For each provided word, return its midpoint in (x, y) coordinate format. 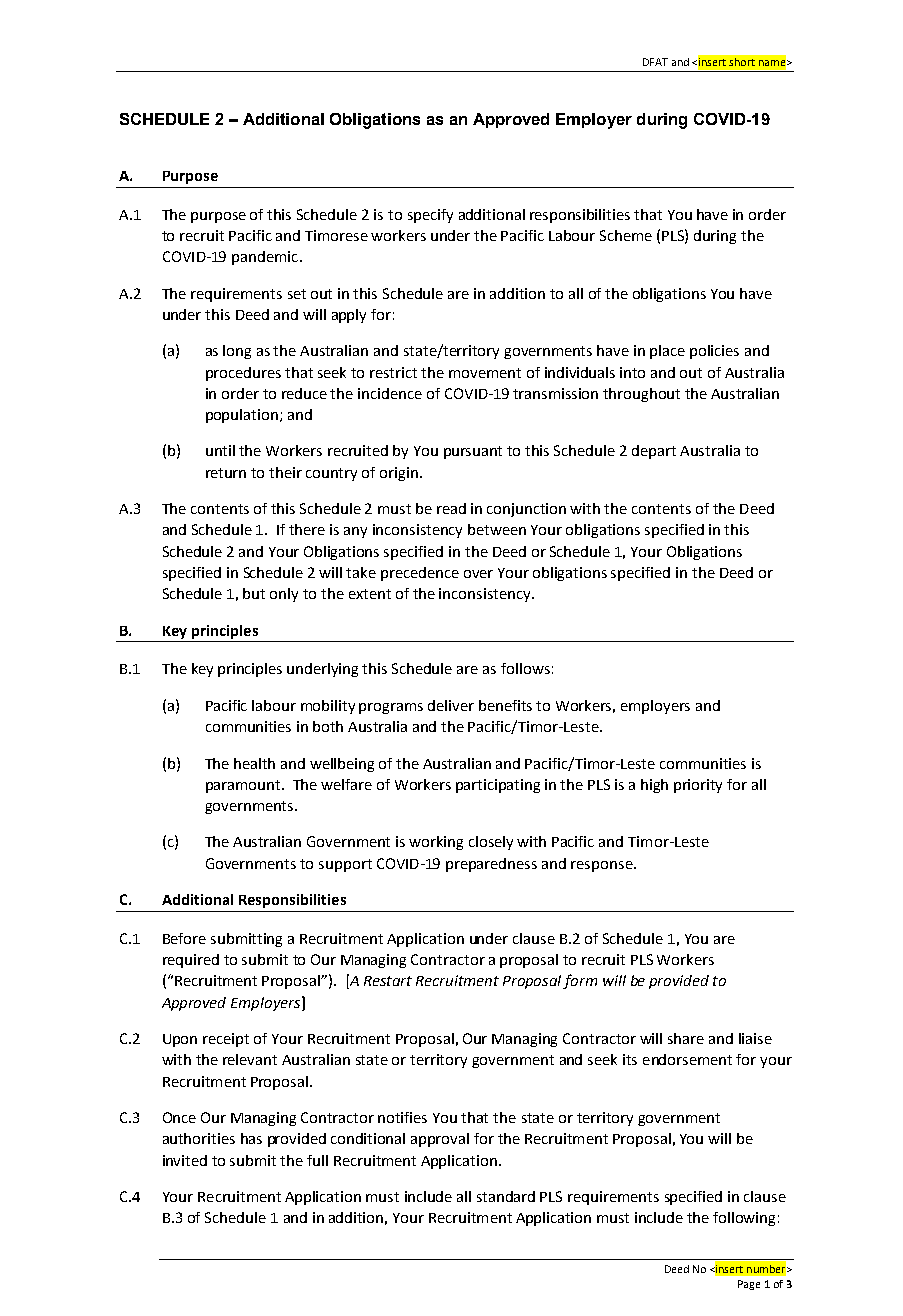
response (603, 866)
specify (430, 216)
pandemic (265, 258)
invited (185, 1160)
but (254, 593)
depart (654, 452)
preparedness (491, 865)
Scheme (626, 235)
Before (184, 938)
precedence (420, 574)
